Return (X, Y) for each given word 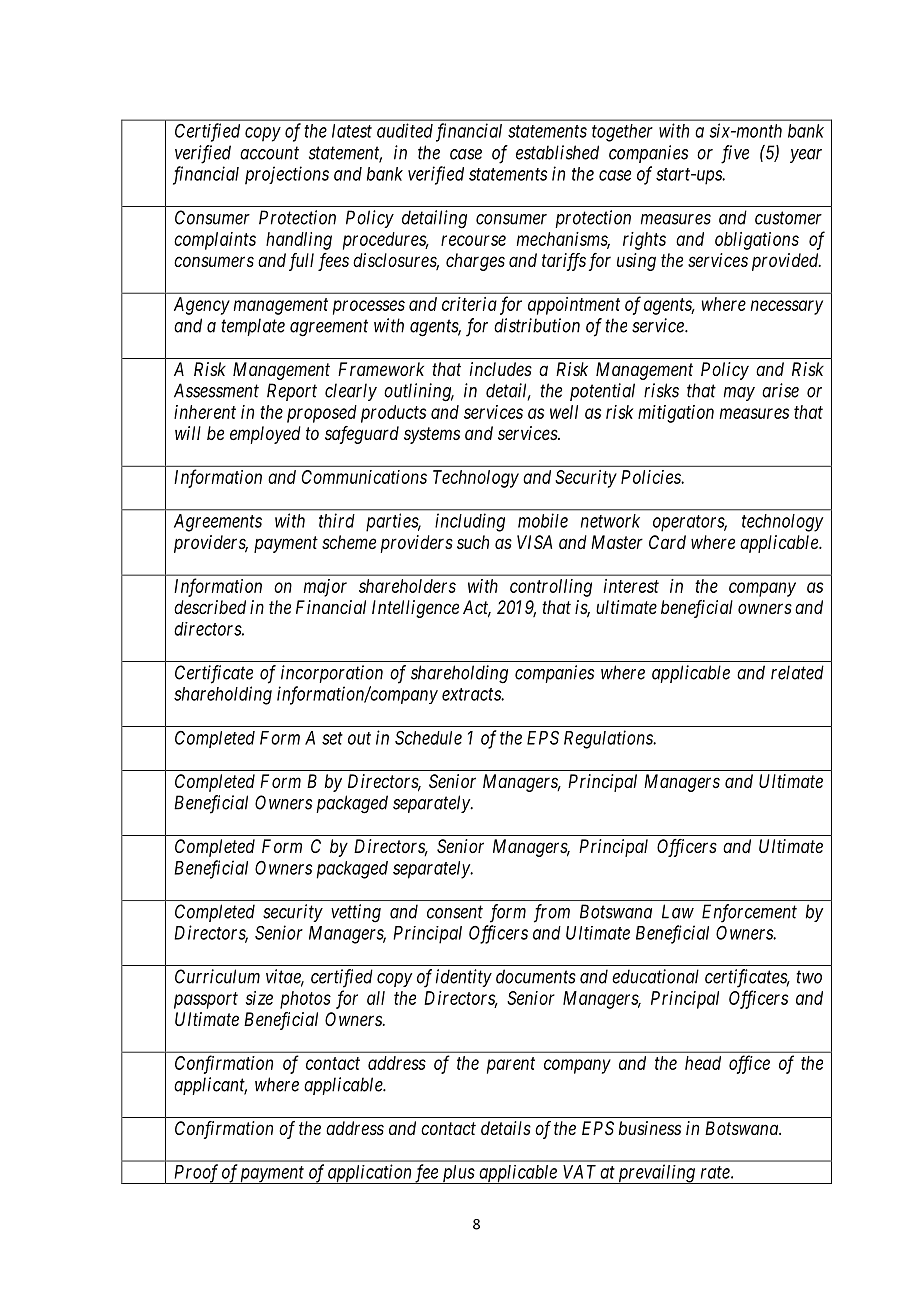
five (735, 154)
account (269, 153)
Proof (196, 1174)
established (557, 152)
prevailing (656, 1174)
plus (457, 1174)
